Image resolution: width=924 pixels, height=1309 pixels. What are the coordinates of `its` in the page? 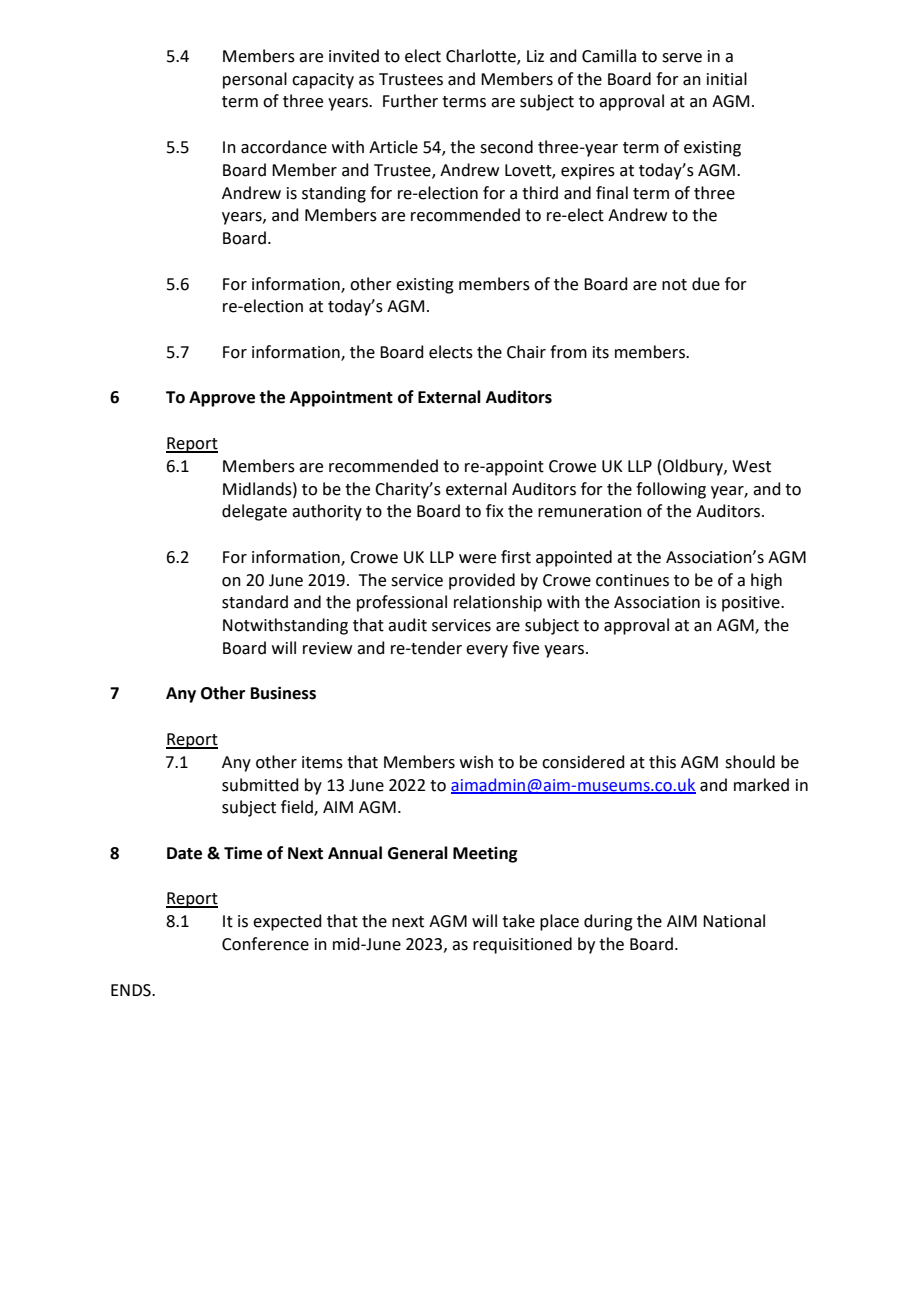 It's located at (601, 352).
